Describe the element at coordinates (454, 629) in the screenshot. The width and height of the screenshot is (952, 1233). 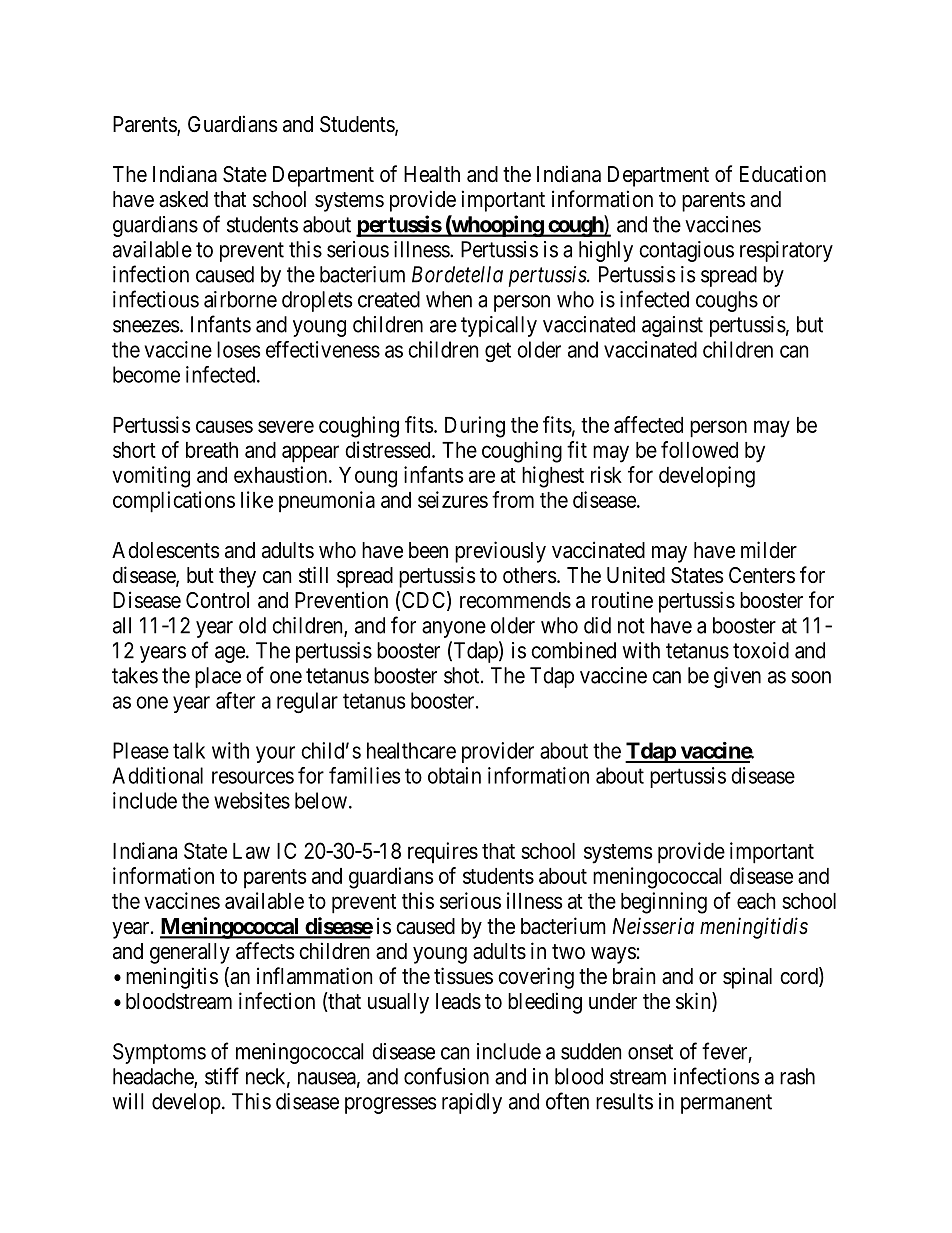
I see `anyone` at that location.
